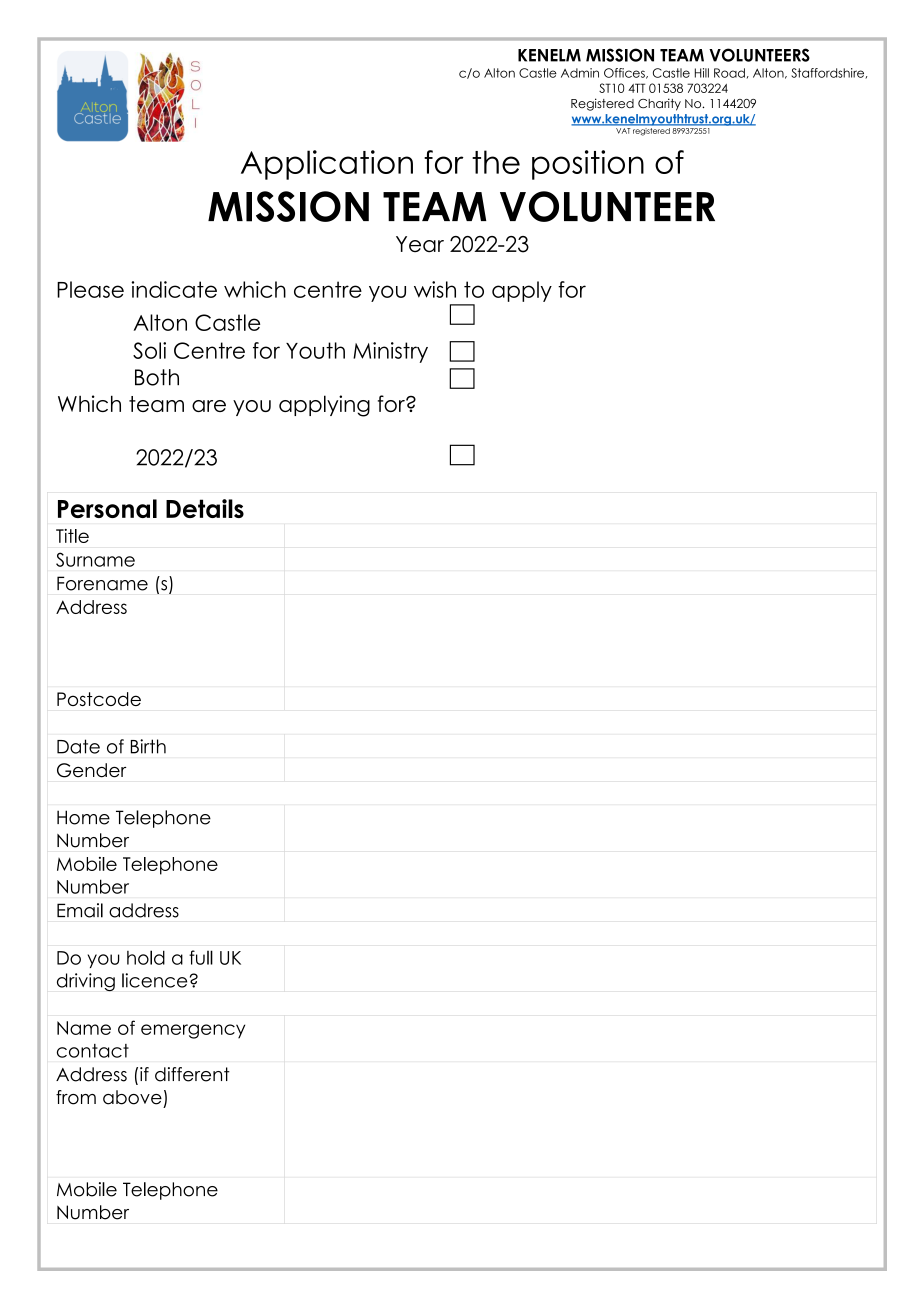 Image resolution: width=924 pixels, height=1308 pixels. Describe the element at coordinates (72, 536) in the page. I see `Title` at that location.
